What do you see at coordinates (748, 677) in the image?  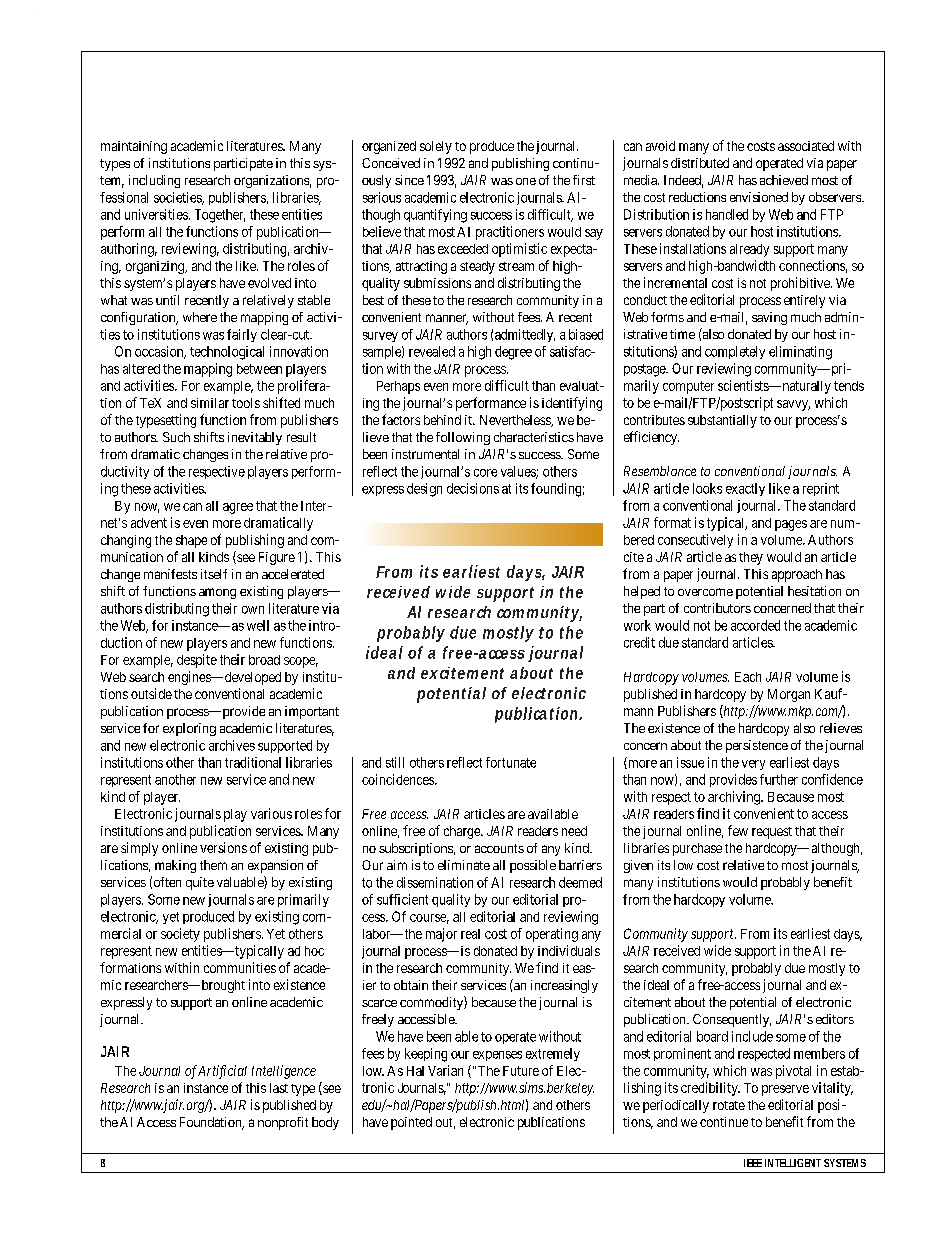 I see `Each` at bounding box center [748, 677].
